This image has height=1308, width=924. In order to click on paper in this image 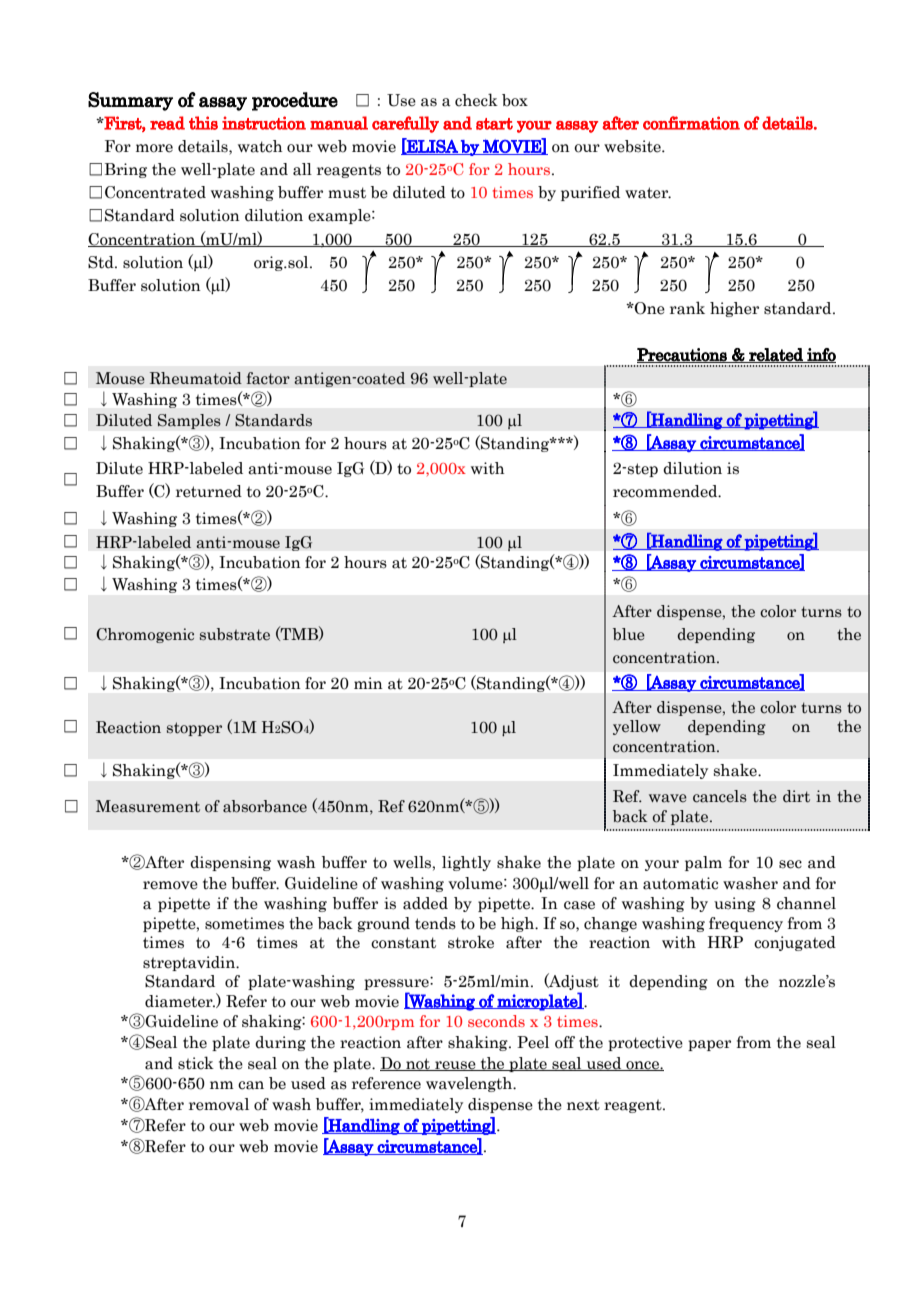, I will do `click(709, 1045)`.
